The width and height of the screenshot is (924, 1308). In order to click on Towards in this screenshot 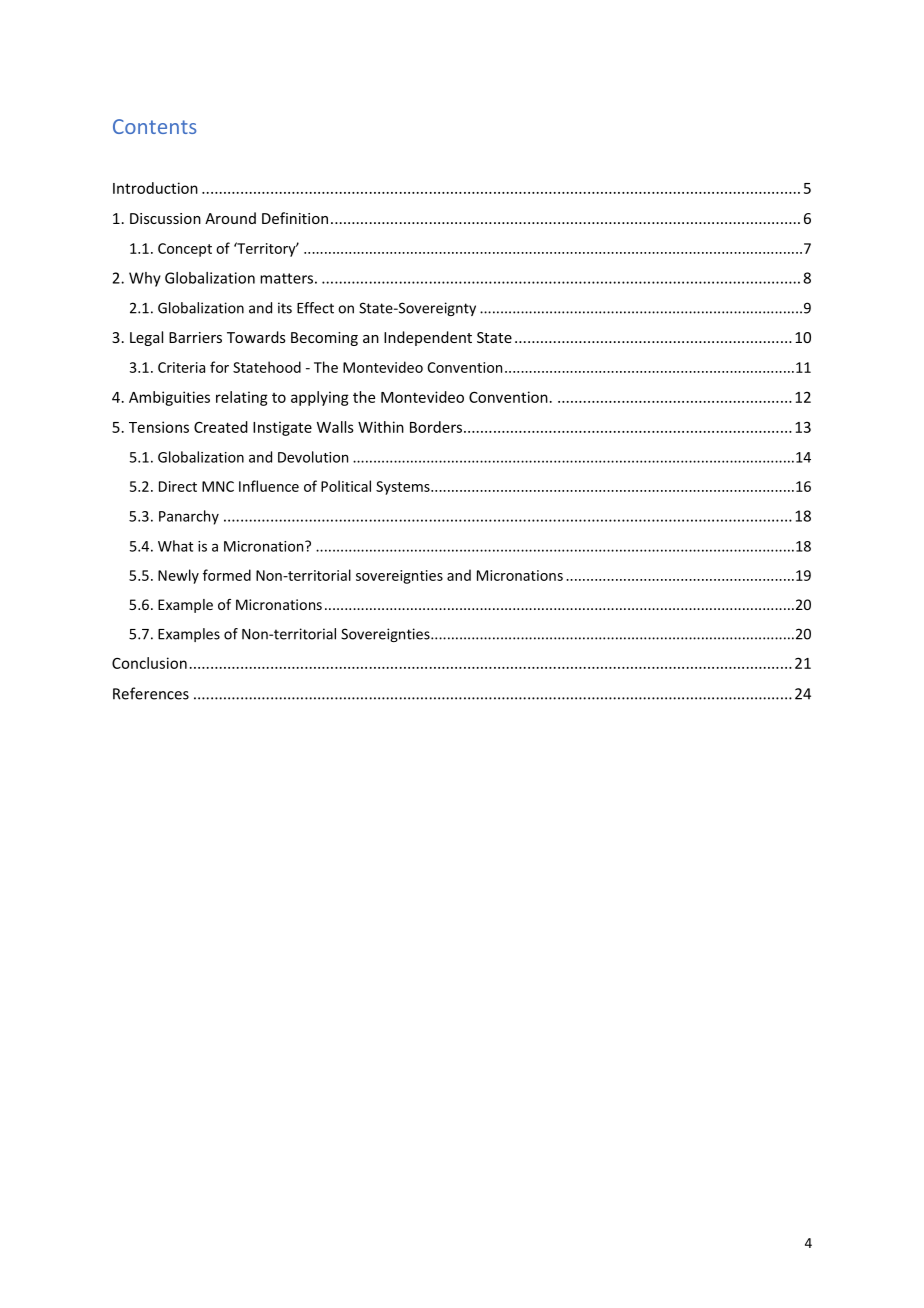, I will do `click(256, 337)`.
